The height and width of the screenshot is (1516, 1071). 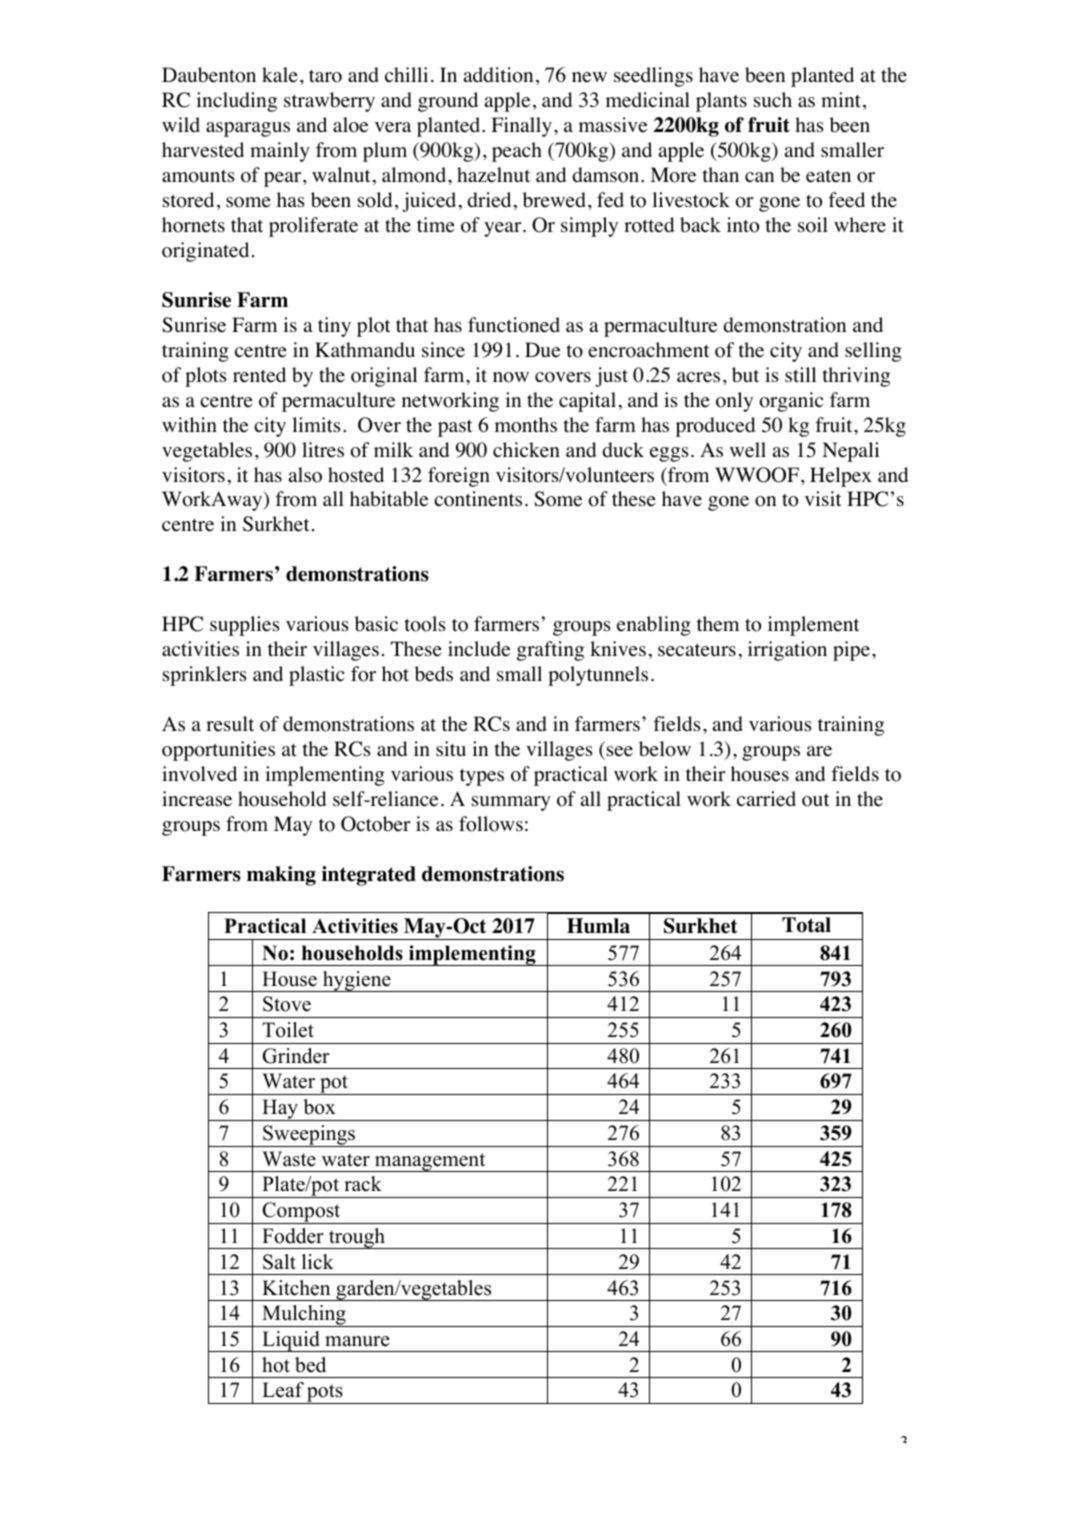 I want to click on are, so click(x=819, y=751).
